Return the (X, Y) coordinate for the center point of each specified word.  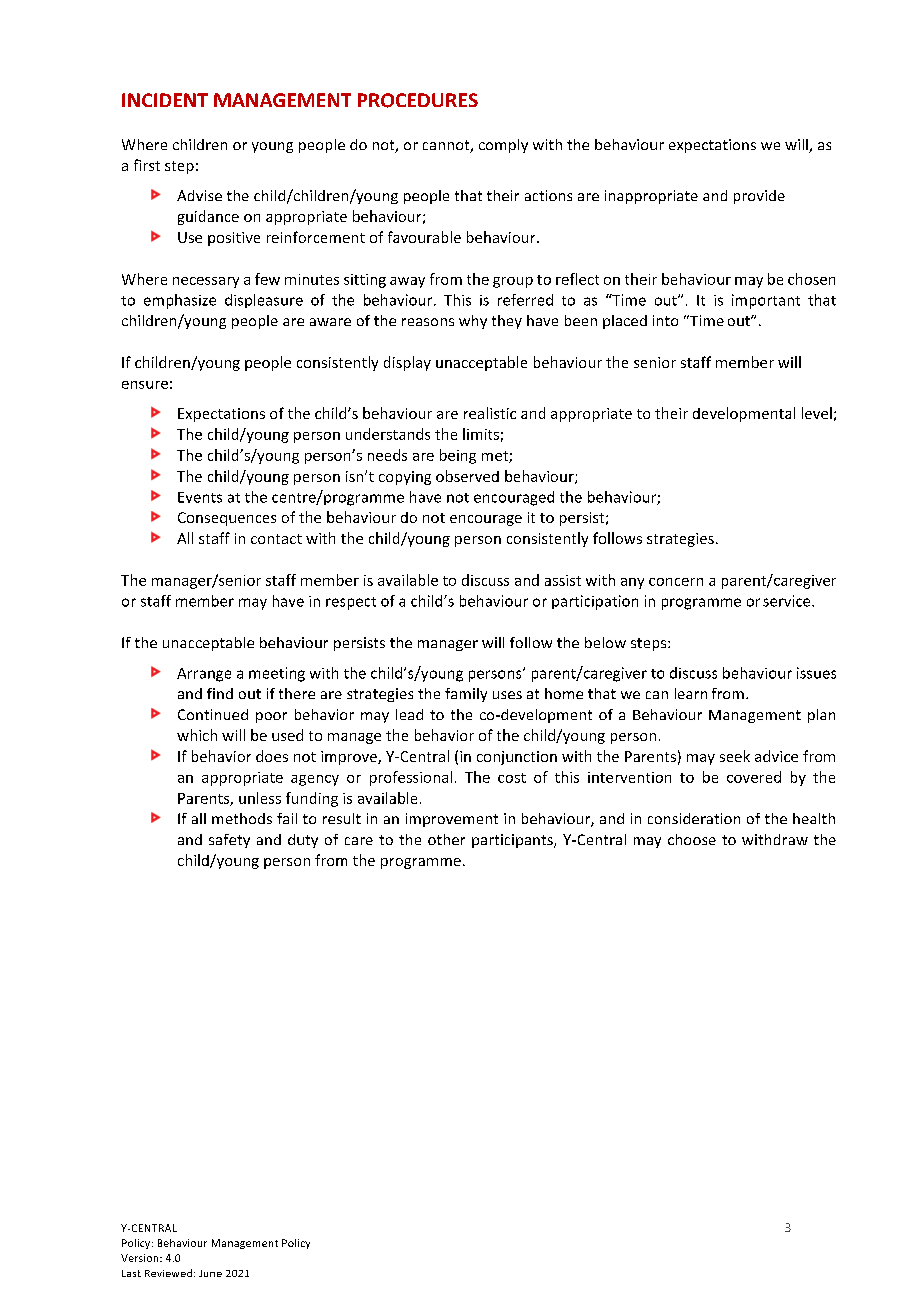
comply (503, 146)
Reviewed (170, 1273)
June (210, 1273)
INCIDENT (165, 100)
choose (692, 839)
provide (759, 197)
